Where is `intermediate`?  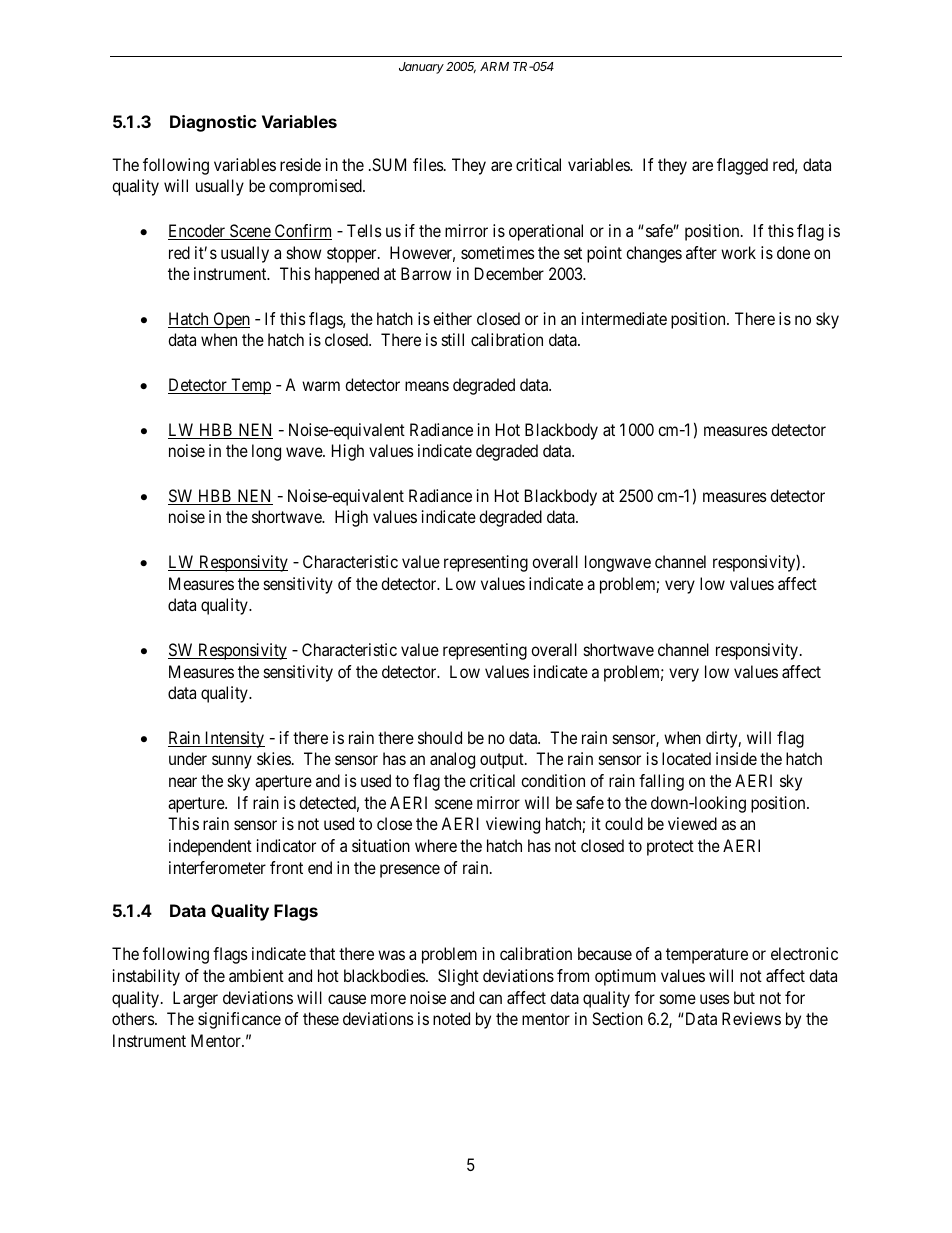
intermediate is located at coordinates (624, 318).
